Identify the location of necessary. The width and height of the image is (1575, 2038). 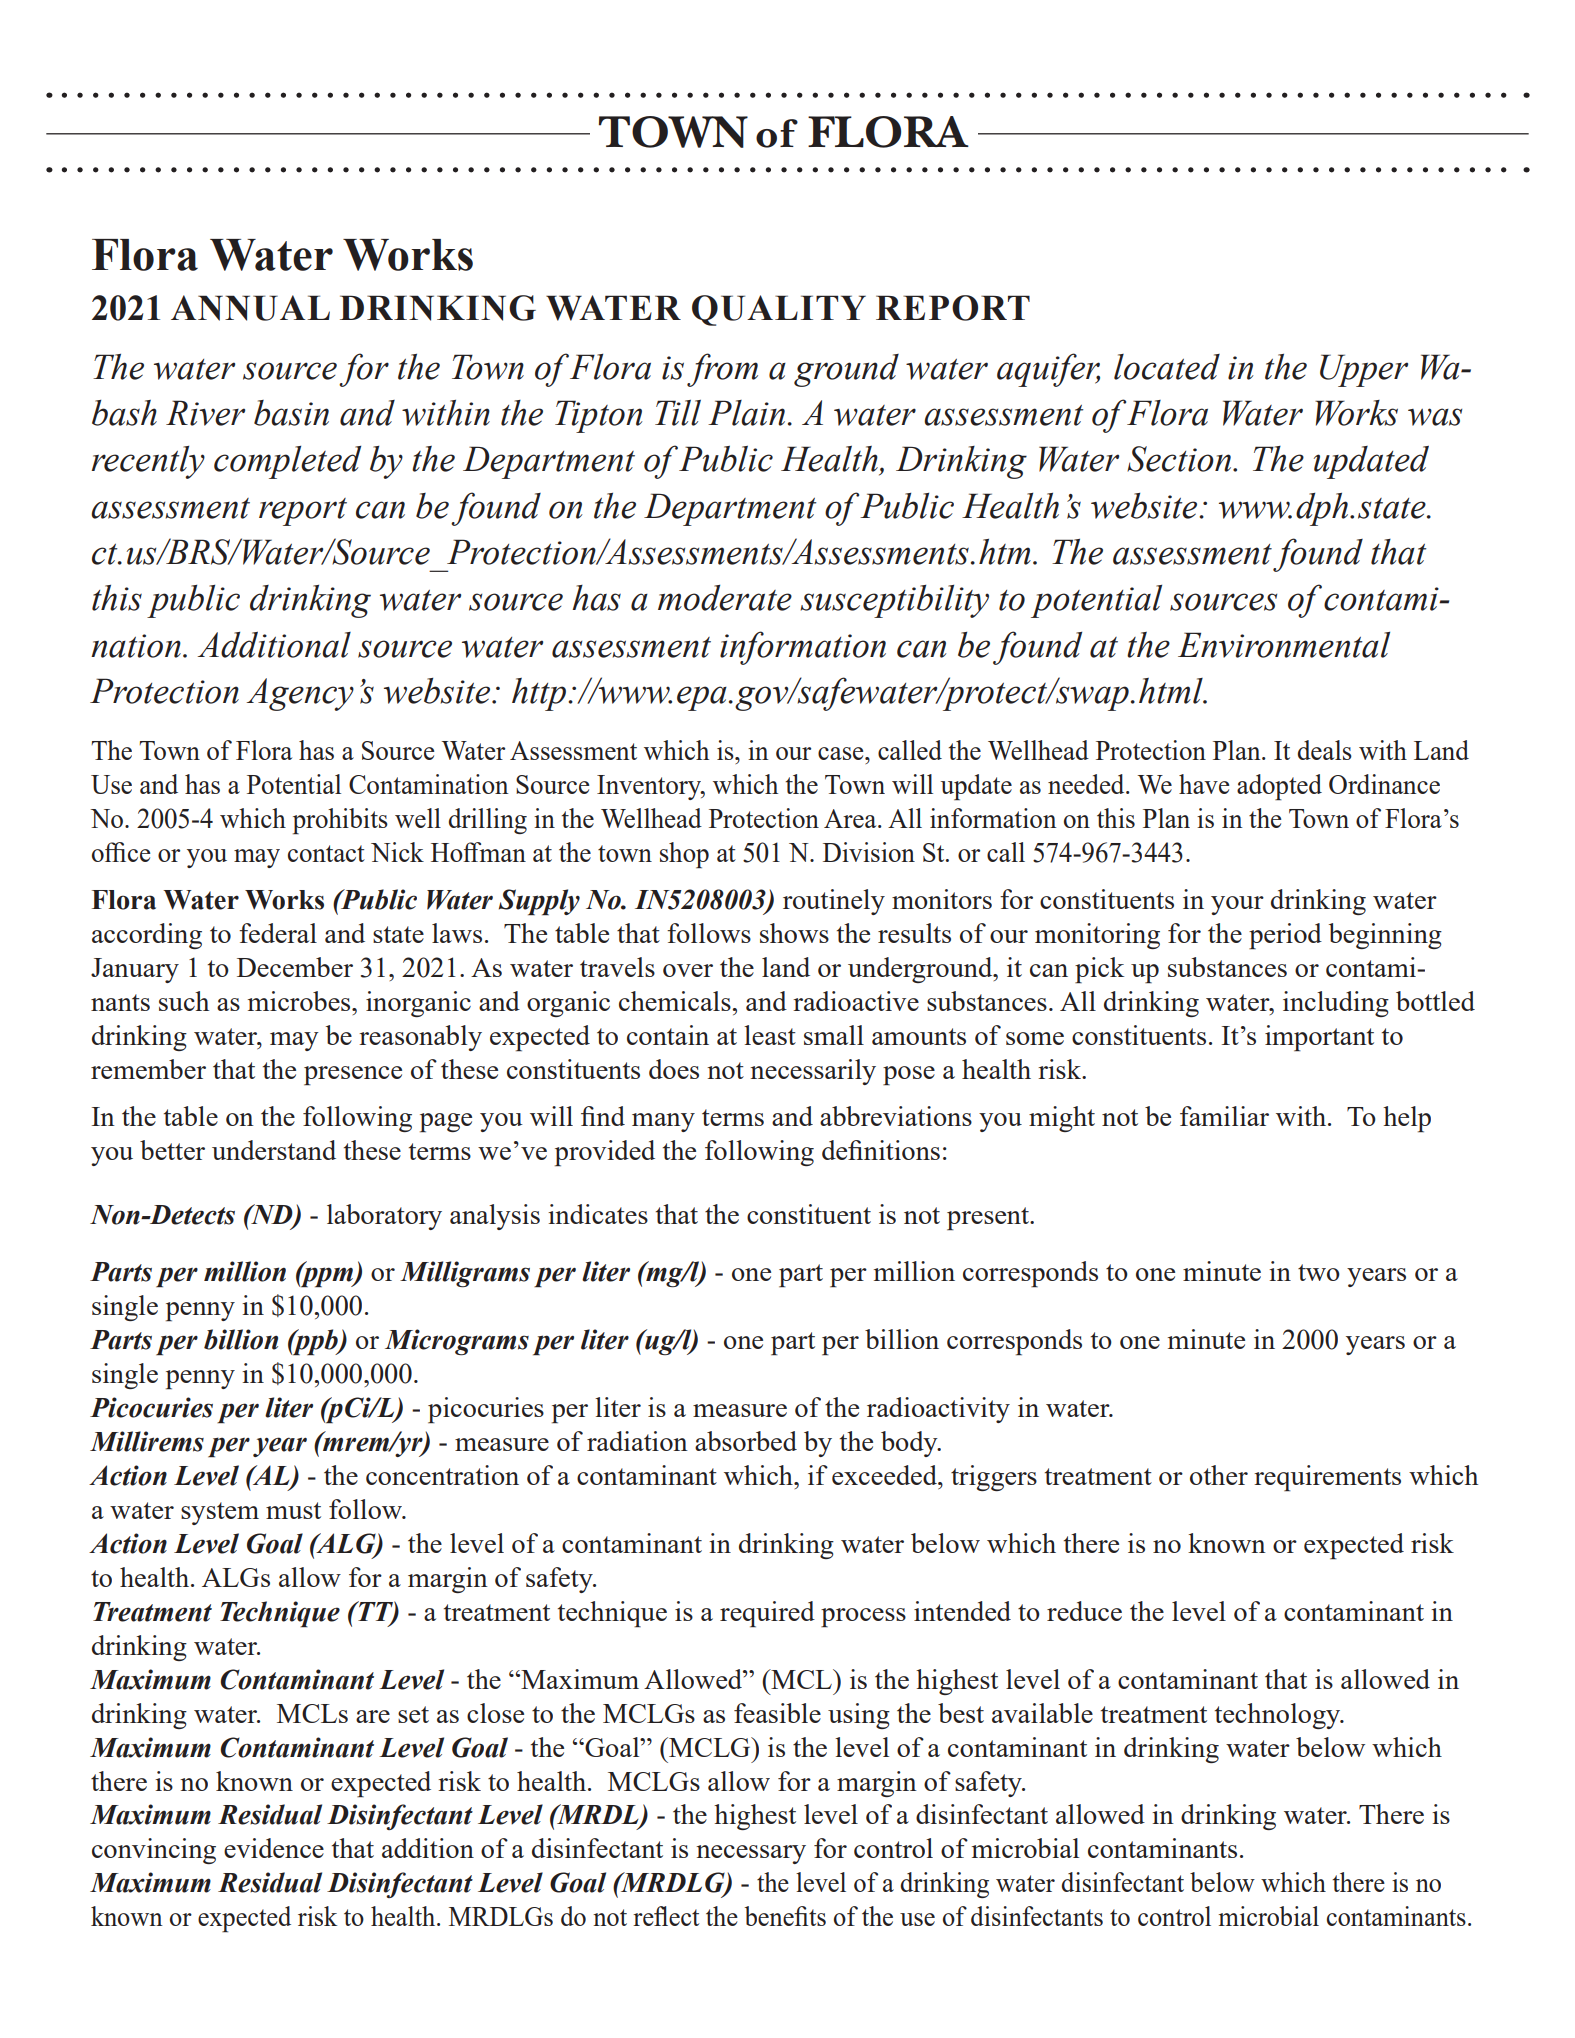
(751, 1854).
